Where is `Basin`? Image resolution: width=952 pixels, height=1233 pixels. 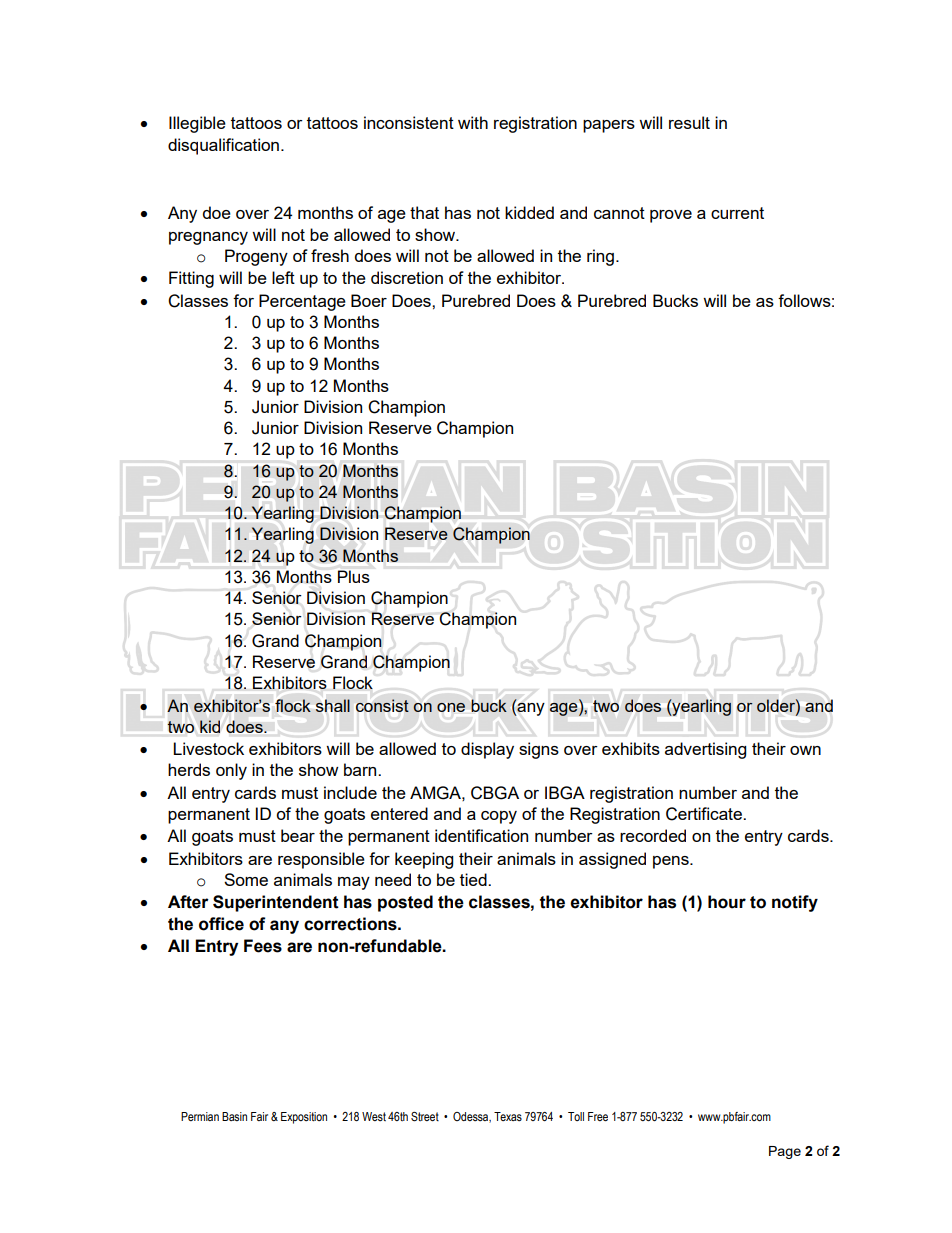
Basin is located at coordinates (234, 1116).
